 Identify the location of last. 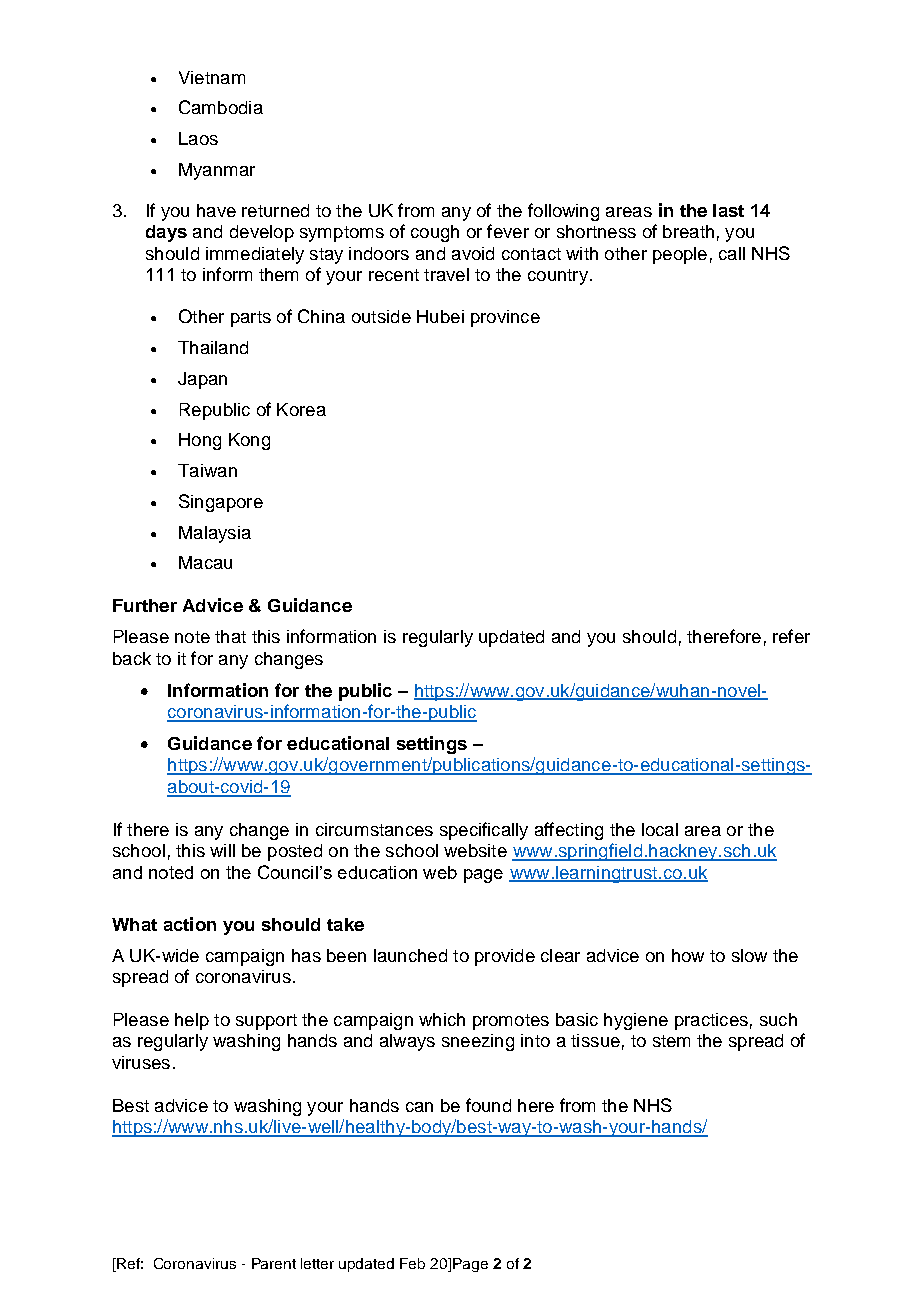
(728, 210).
